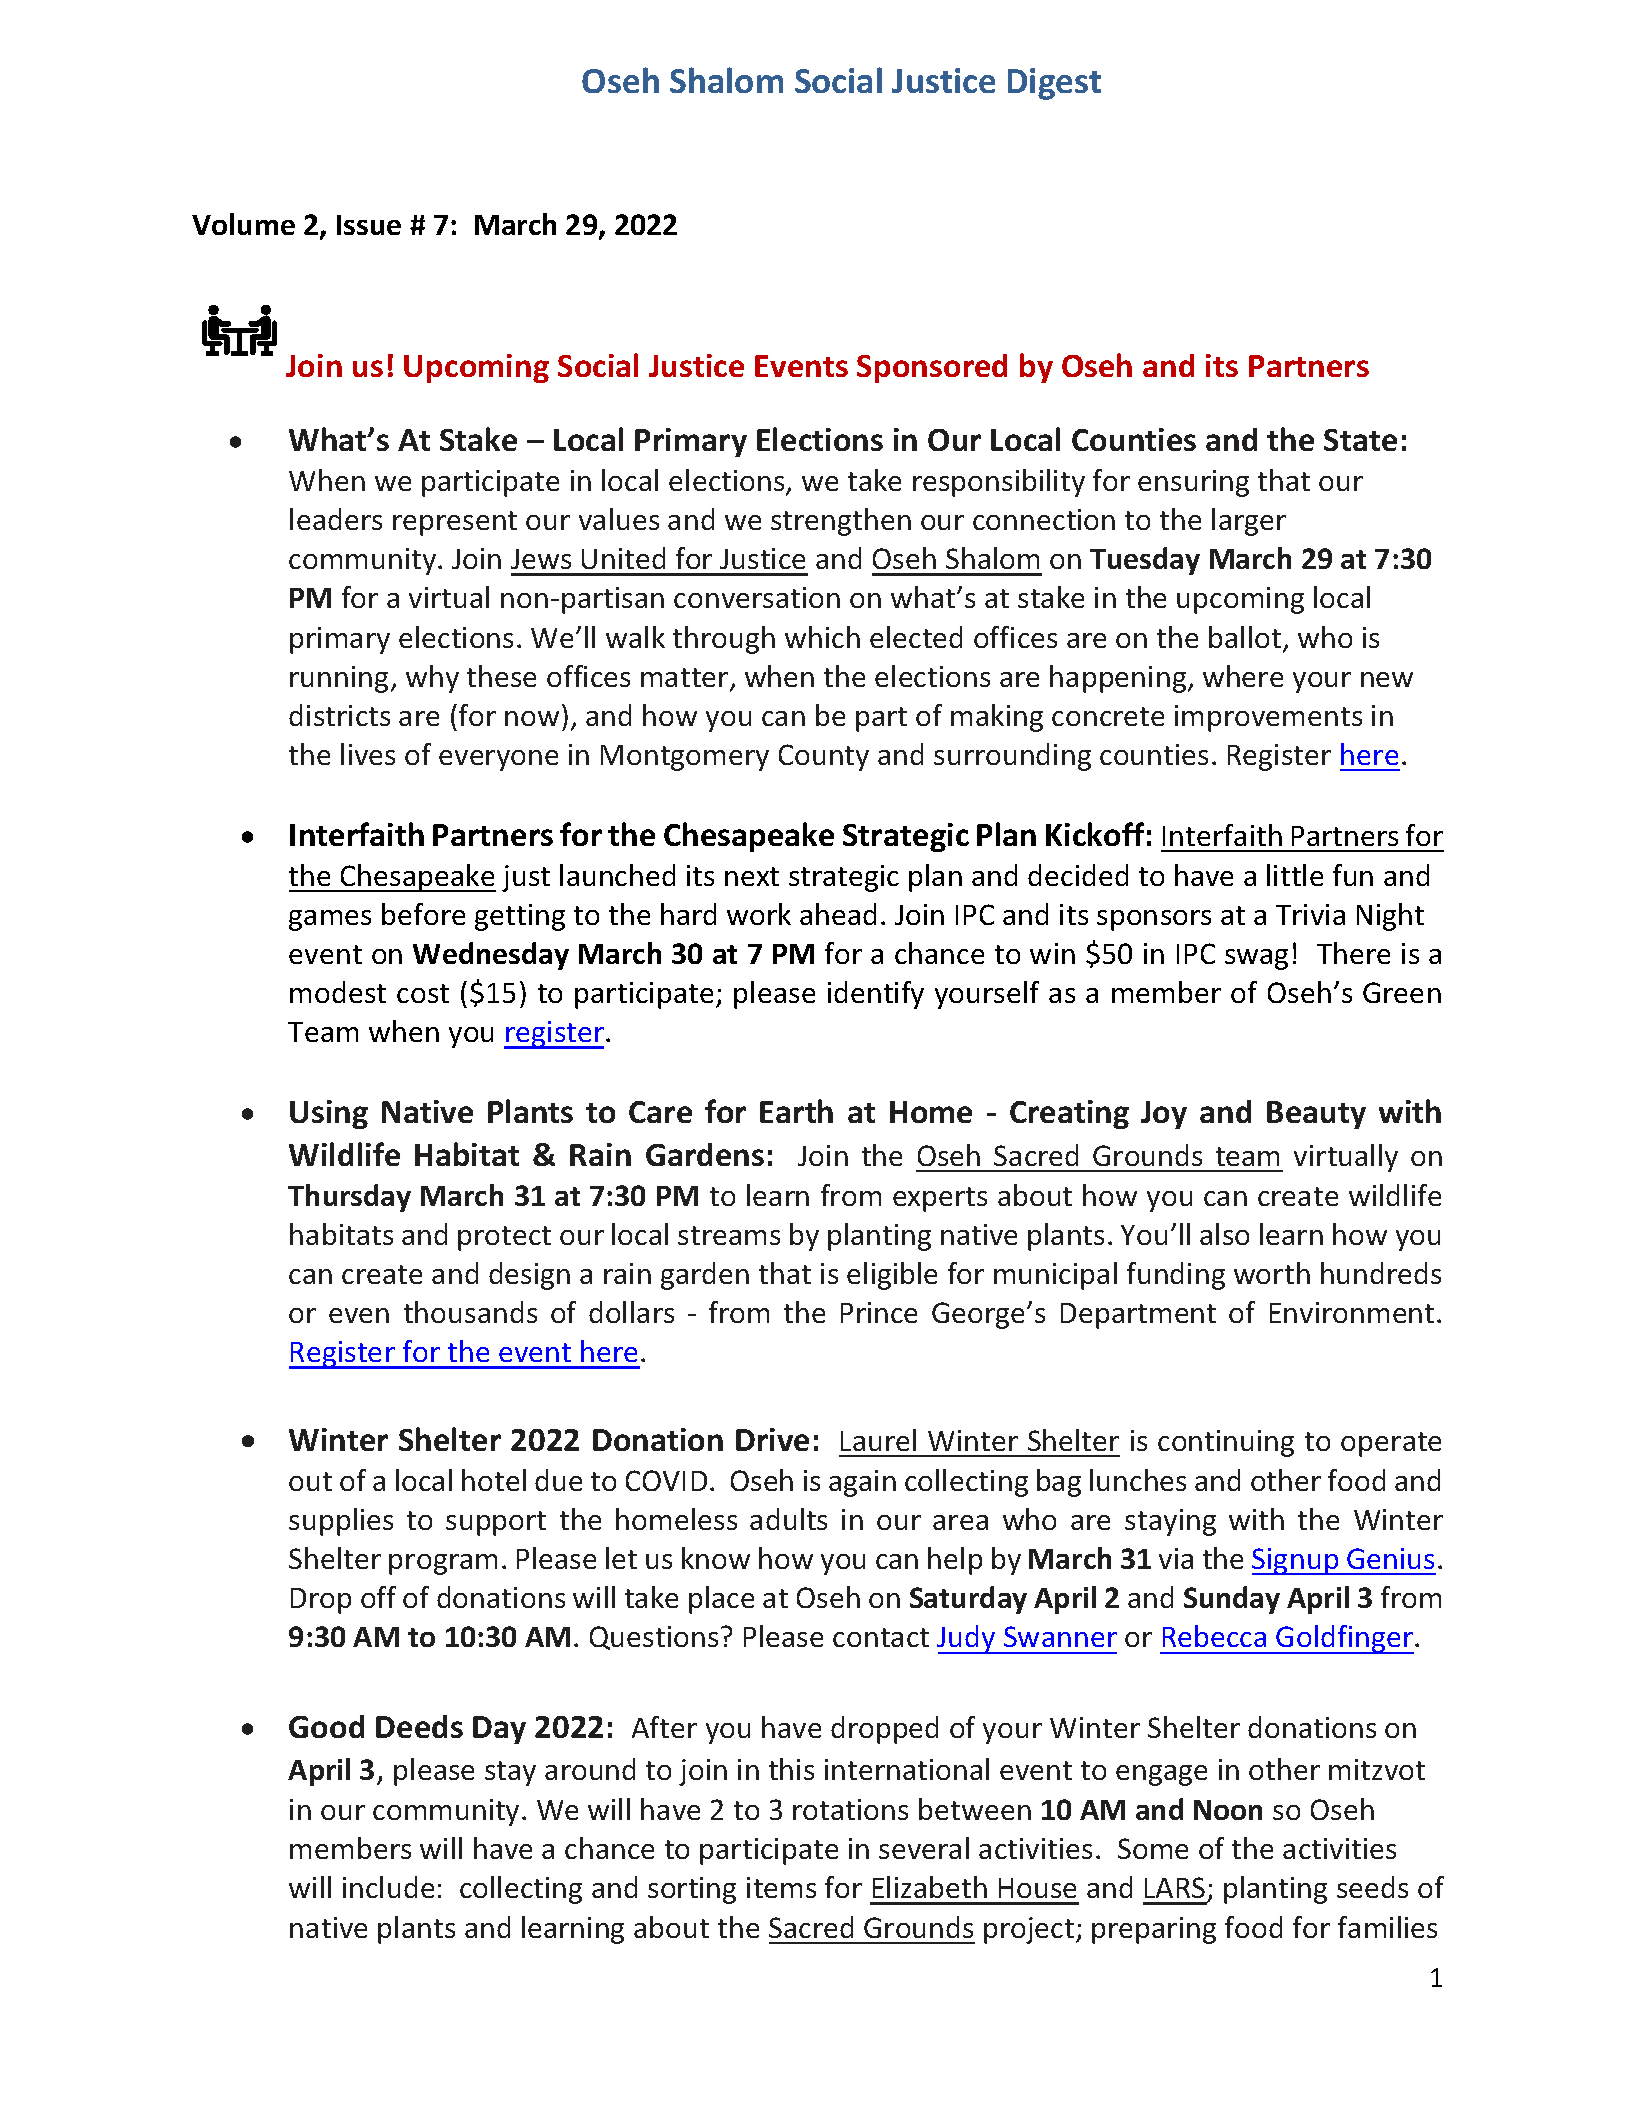 Image resolution: width=1636 pixels, height=2117 pixels. I want to click on Digest, so click(1054, 84).
